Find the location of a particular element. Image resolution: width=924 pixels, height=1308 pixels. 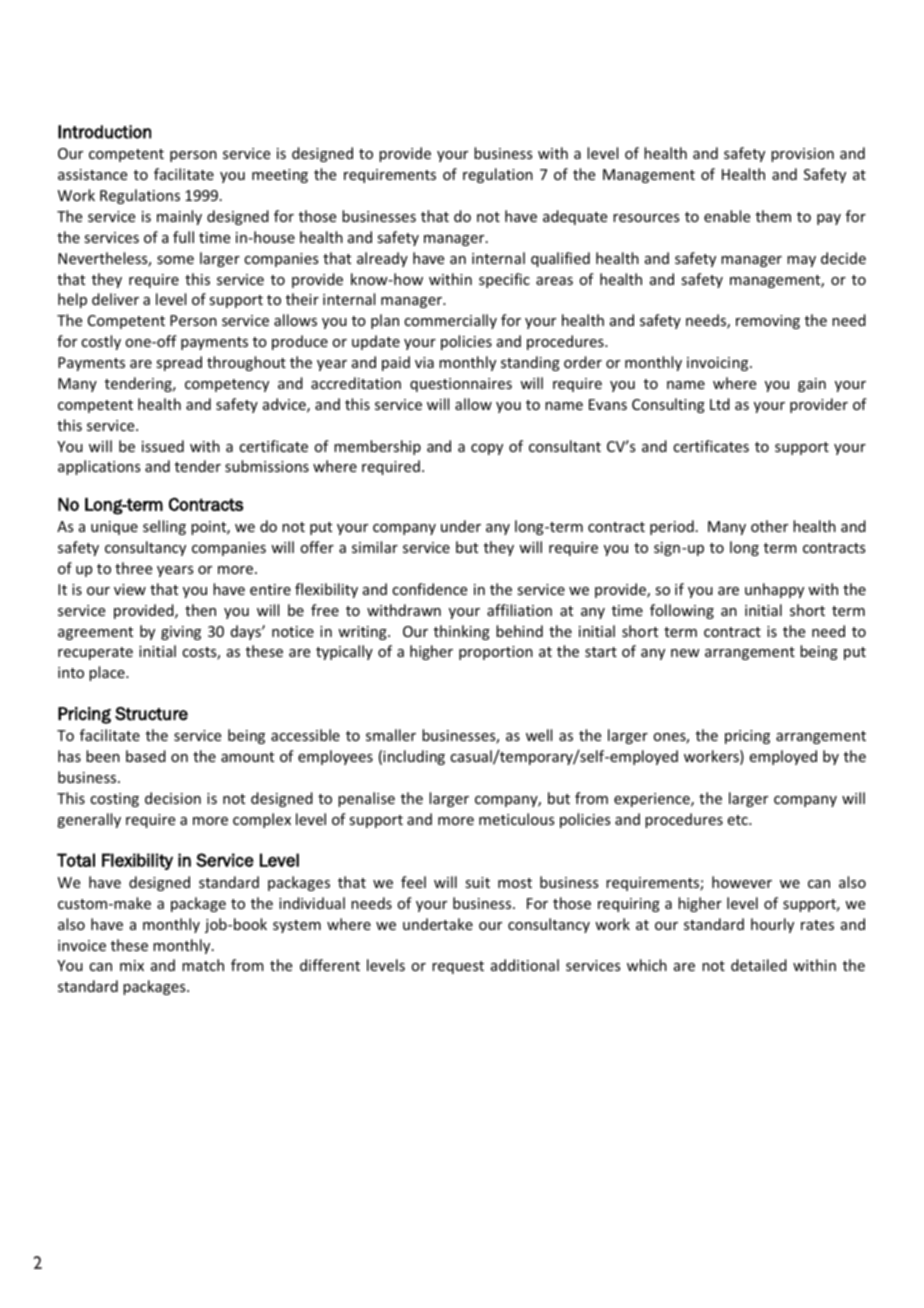

confidence is located at coordinates (429, 589).
